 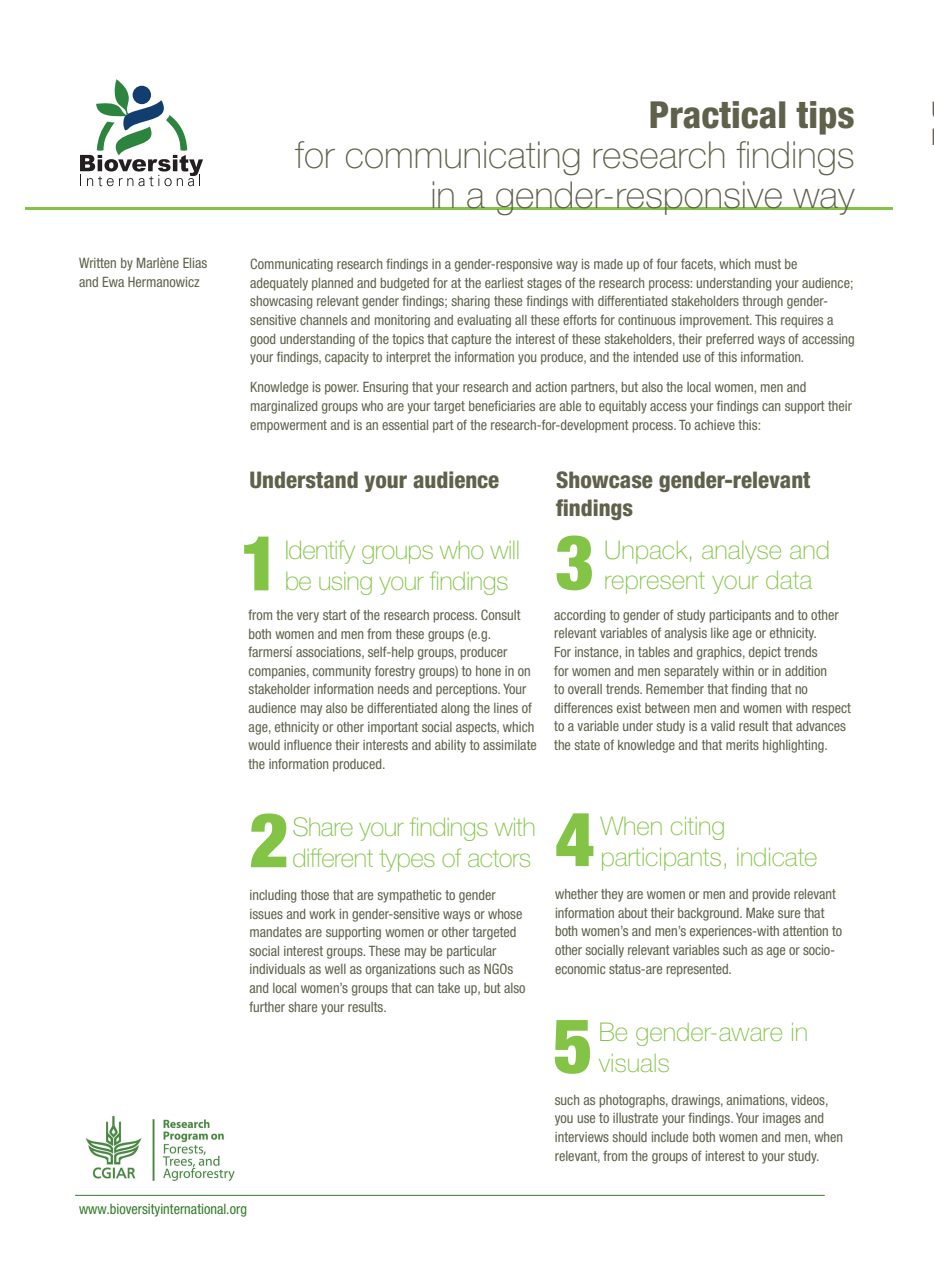 What do you see at coordinates (741, 552) in the document?
I see `analyse` at bounding box center [741, 552].
